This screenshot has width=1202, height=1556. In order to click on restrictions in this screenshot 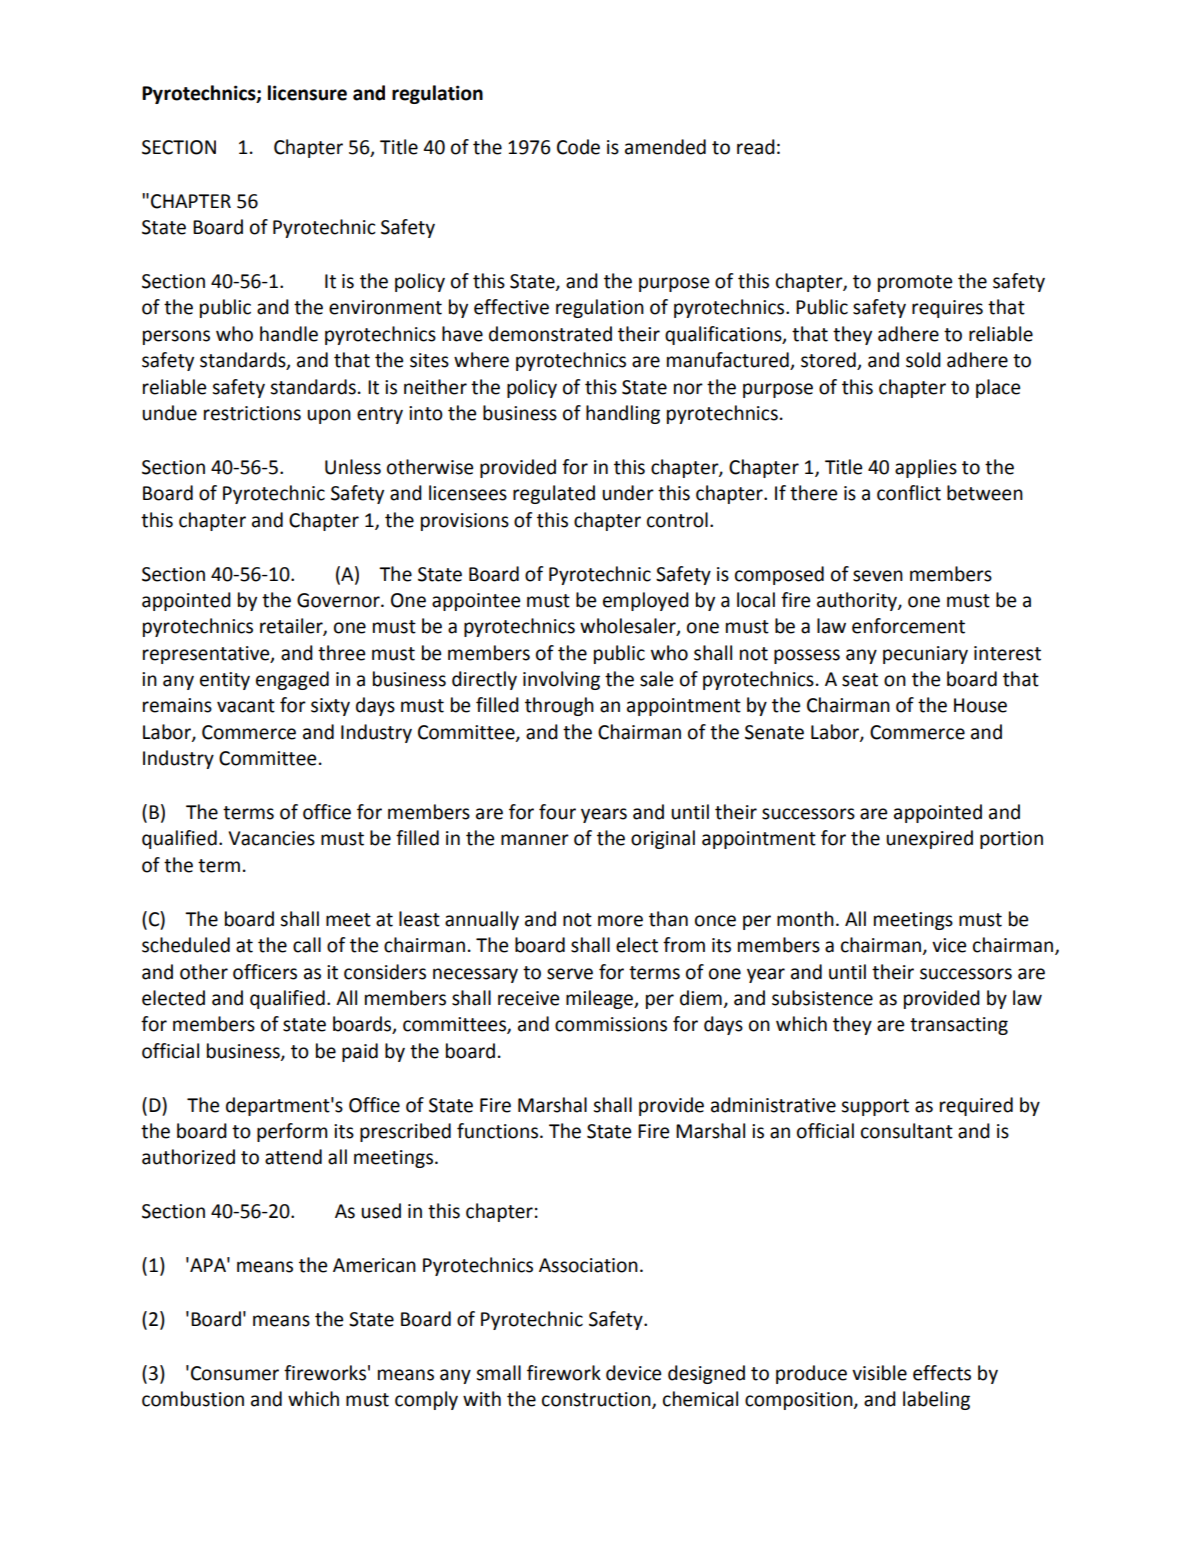, I will do `click(252, 413)`.
